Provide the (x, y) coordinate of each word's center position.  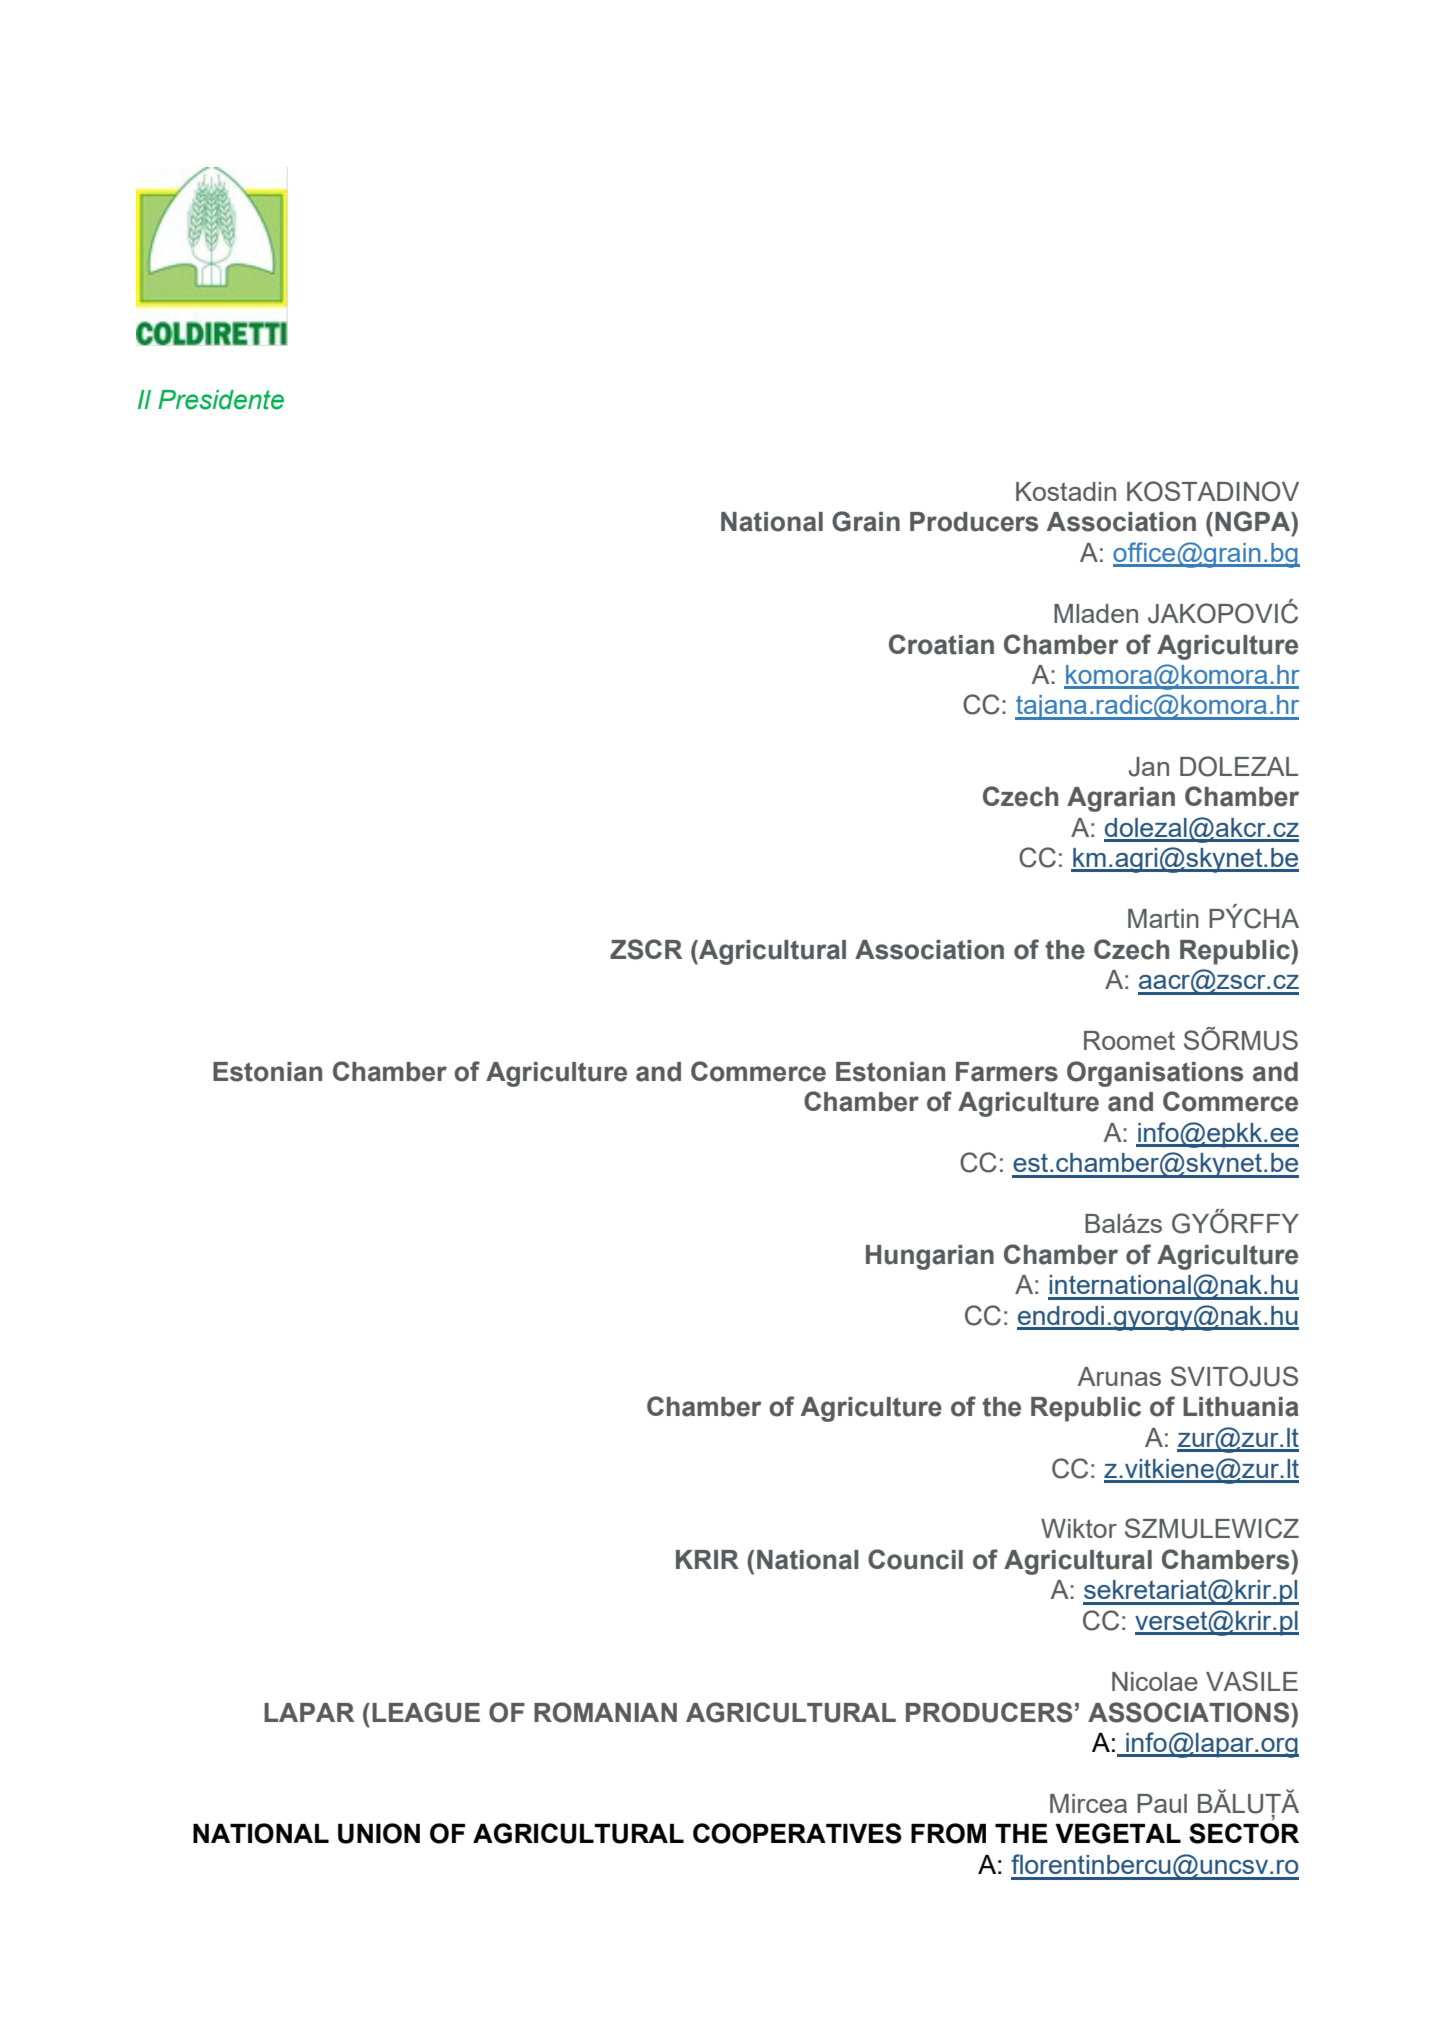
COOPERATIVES (797, 1833)
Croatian (941, 644)
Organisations (1155, 1074)
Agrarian (1121, 799)
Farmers (1007, 1072)
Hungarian (930, 1257)
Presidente (221, 400)
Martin (1163, 918)
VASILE (1252, 1681)
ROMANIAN (605, 1712)
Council (915, 1559)
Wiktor (1079, 1528)
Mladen (1096, 613)
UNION (379, 1833)
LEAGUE (426, 1712)
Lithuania (1241, 1407)
